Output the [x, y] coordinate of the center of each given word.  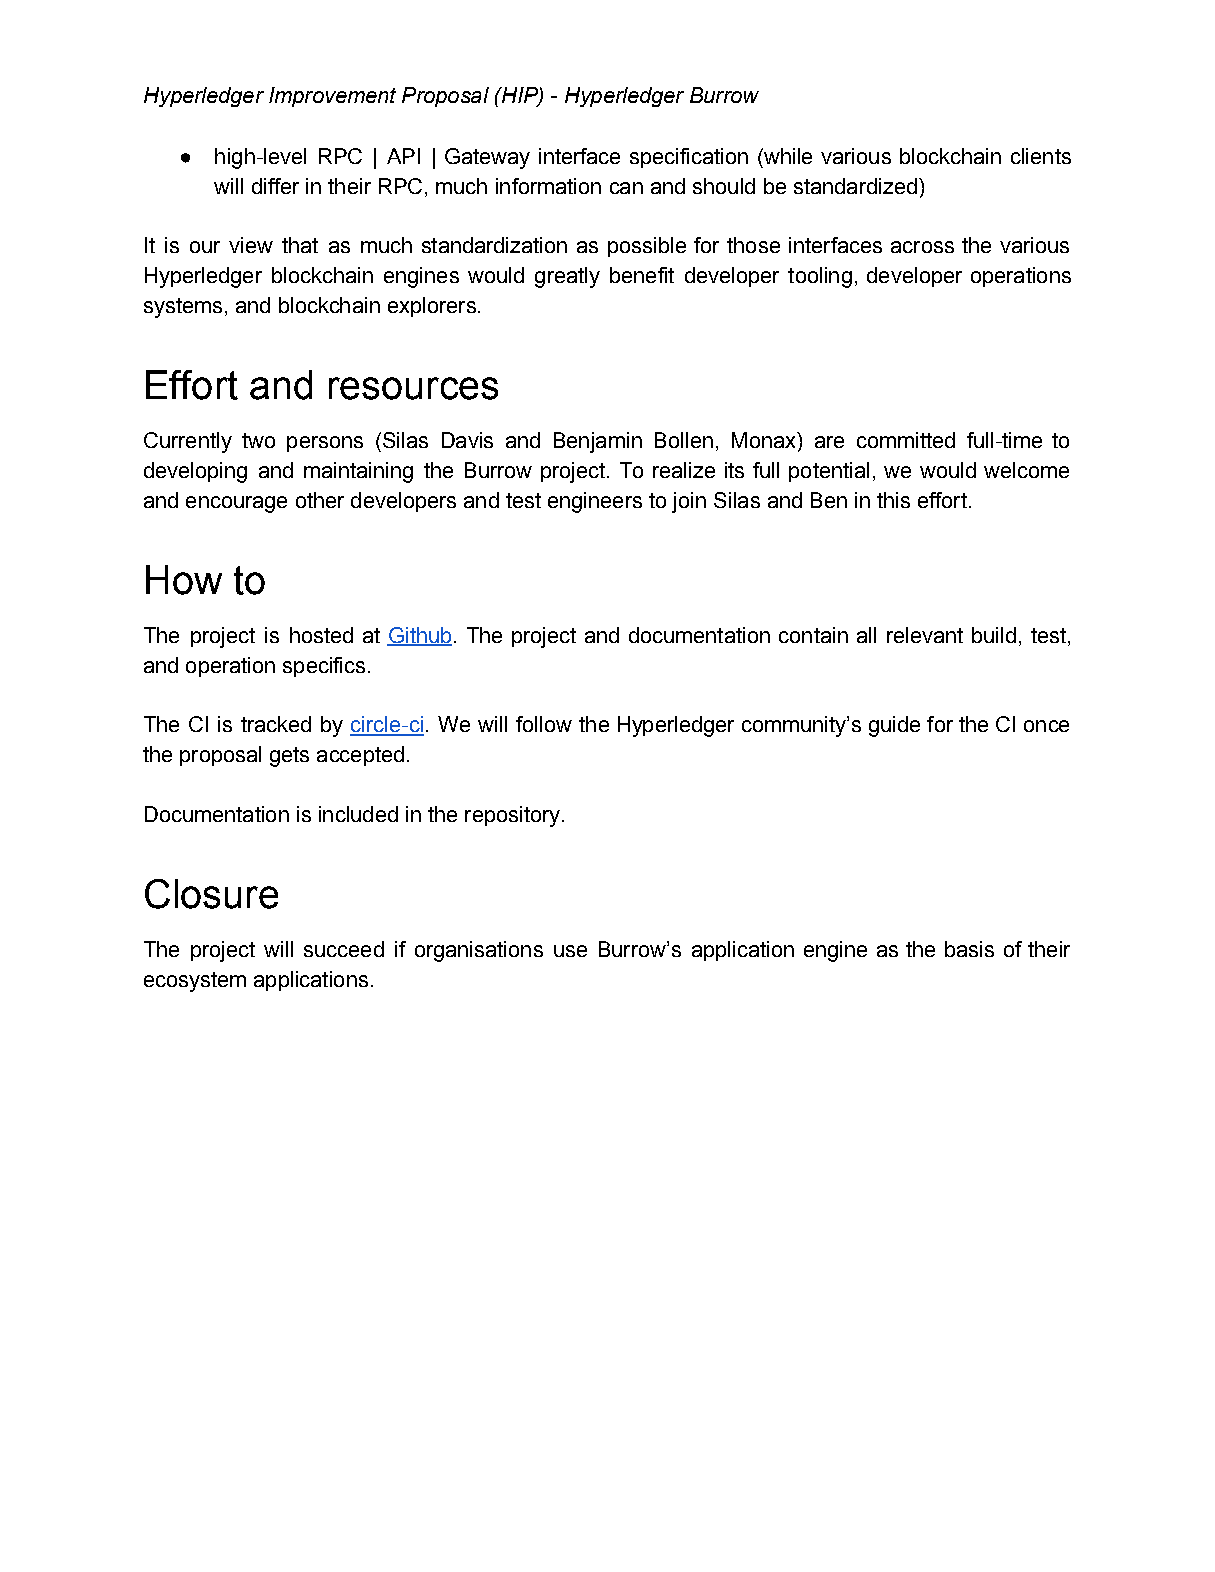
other [320, 500]
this [893, 500]
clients [1041, 156]
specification [689, 158]
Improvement [332, 97]
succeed [344, 949]
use [570, 951]
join [689, 502]
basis [969, 949]
